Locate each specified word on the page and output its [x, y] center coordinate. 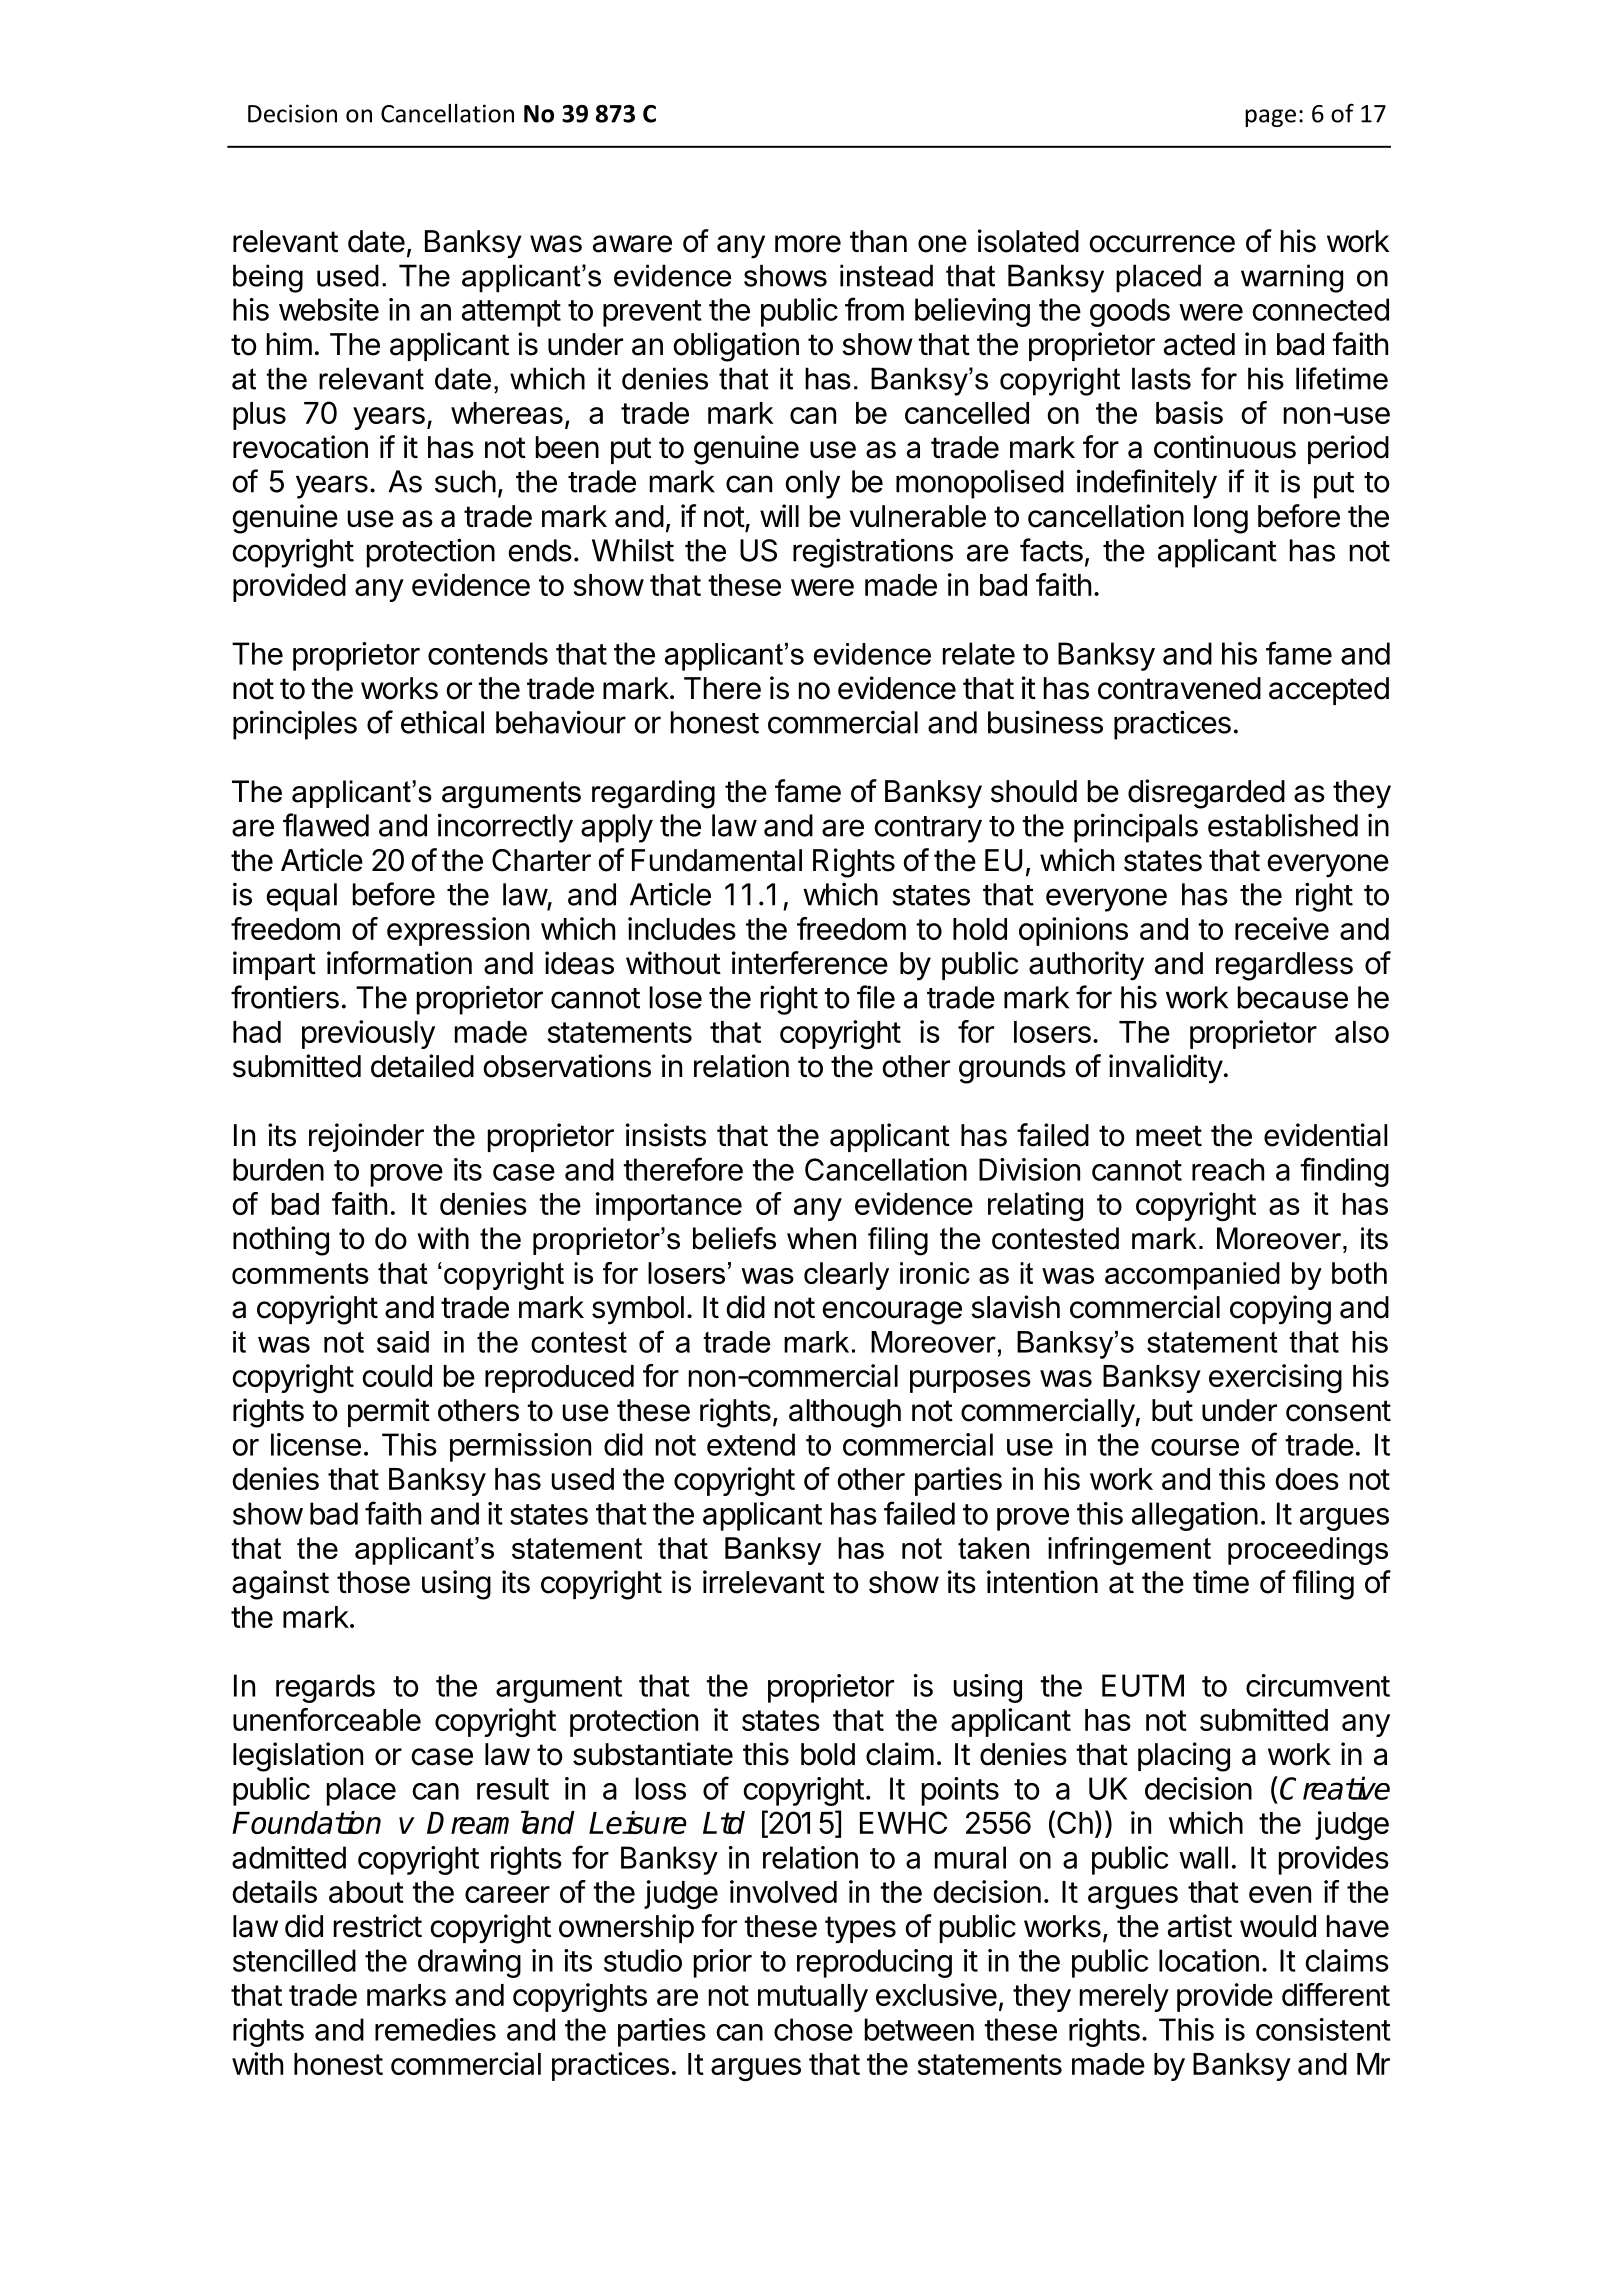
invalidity [1166, 1069]
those [373, 1582]
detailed [422, 1066]
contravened [1179, 688]
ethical [442, 722]
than [878, 241]
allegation [1195, 1516]
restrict [378, 1926]
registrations [873, 553]
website [329, 309]
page [1270, 118]
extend [751, 1444]
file [876, 997]
